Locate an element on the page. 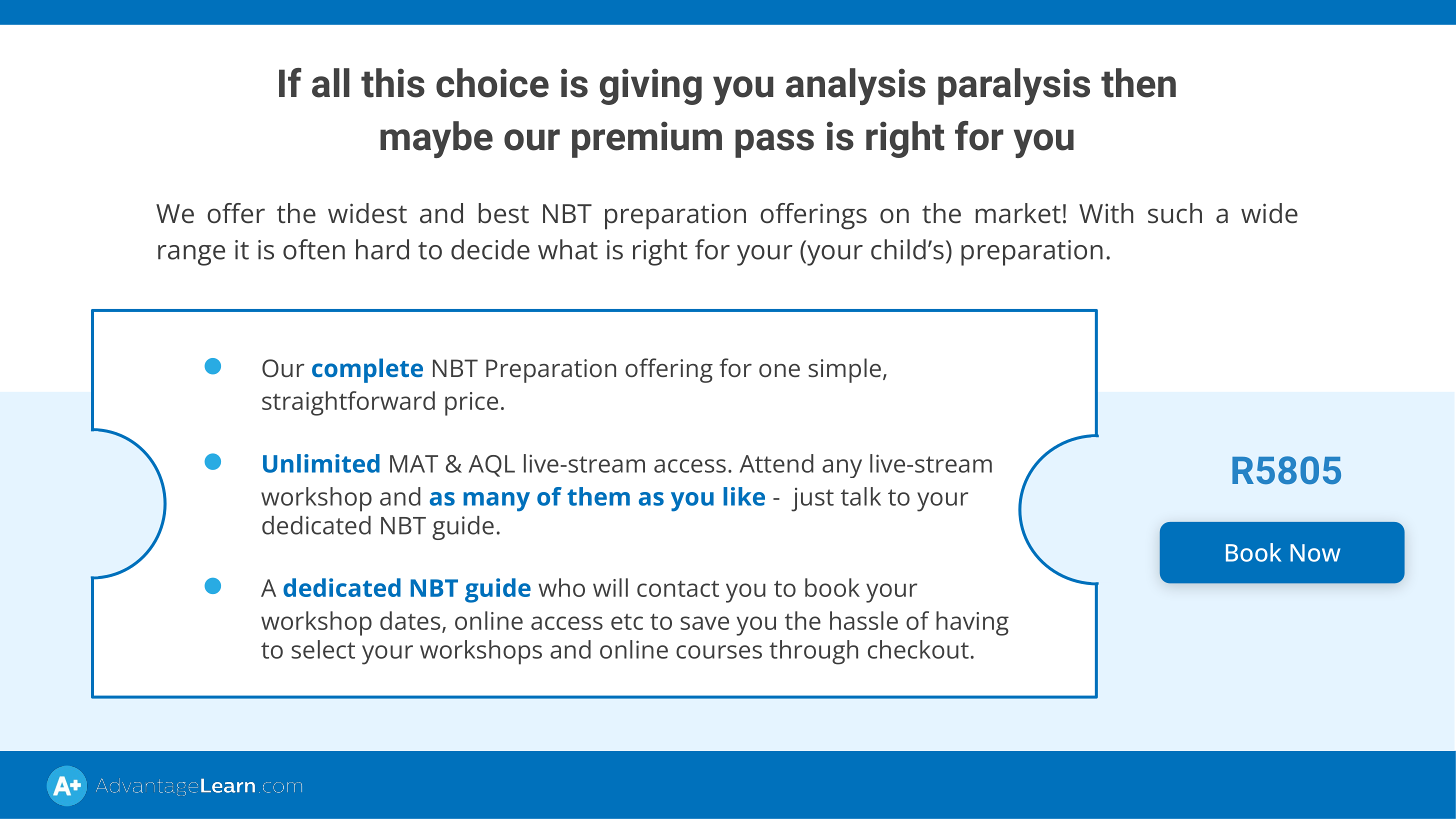 This page has width=1456, height=819. then is located at coordinates (1138, 83).
